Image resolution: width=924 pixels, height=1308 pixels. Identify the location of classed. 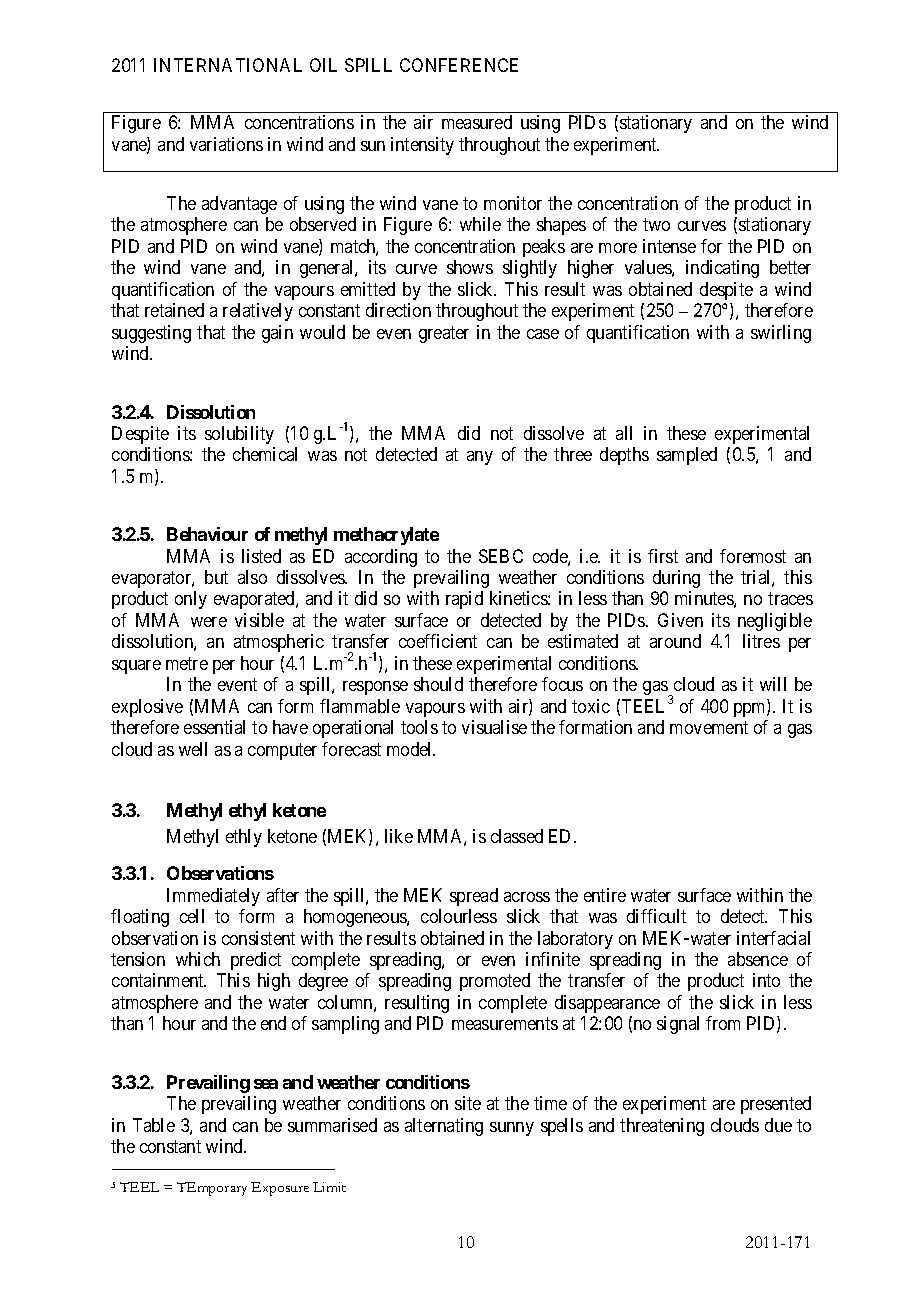
(517, 836).
